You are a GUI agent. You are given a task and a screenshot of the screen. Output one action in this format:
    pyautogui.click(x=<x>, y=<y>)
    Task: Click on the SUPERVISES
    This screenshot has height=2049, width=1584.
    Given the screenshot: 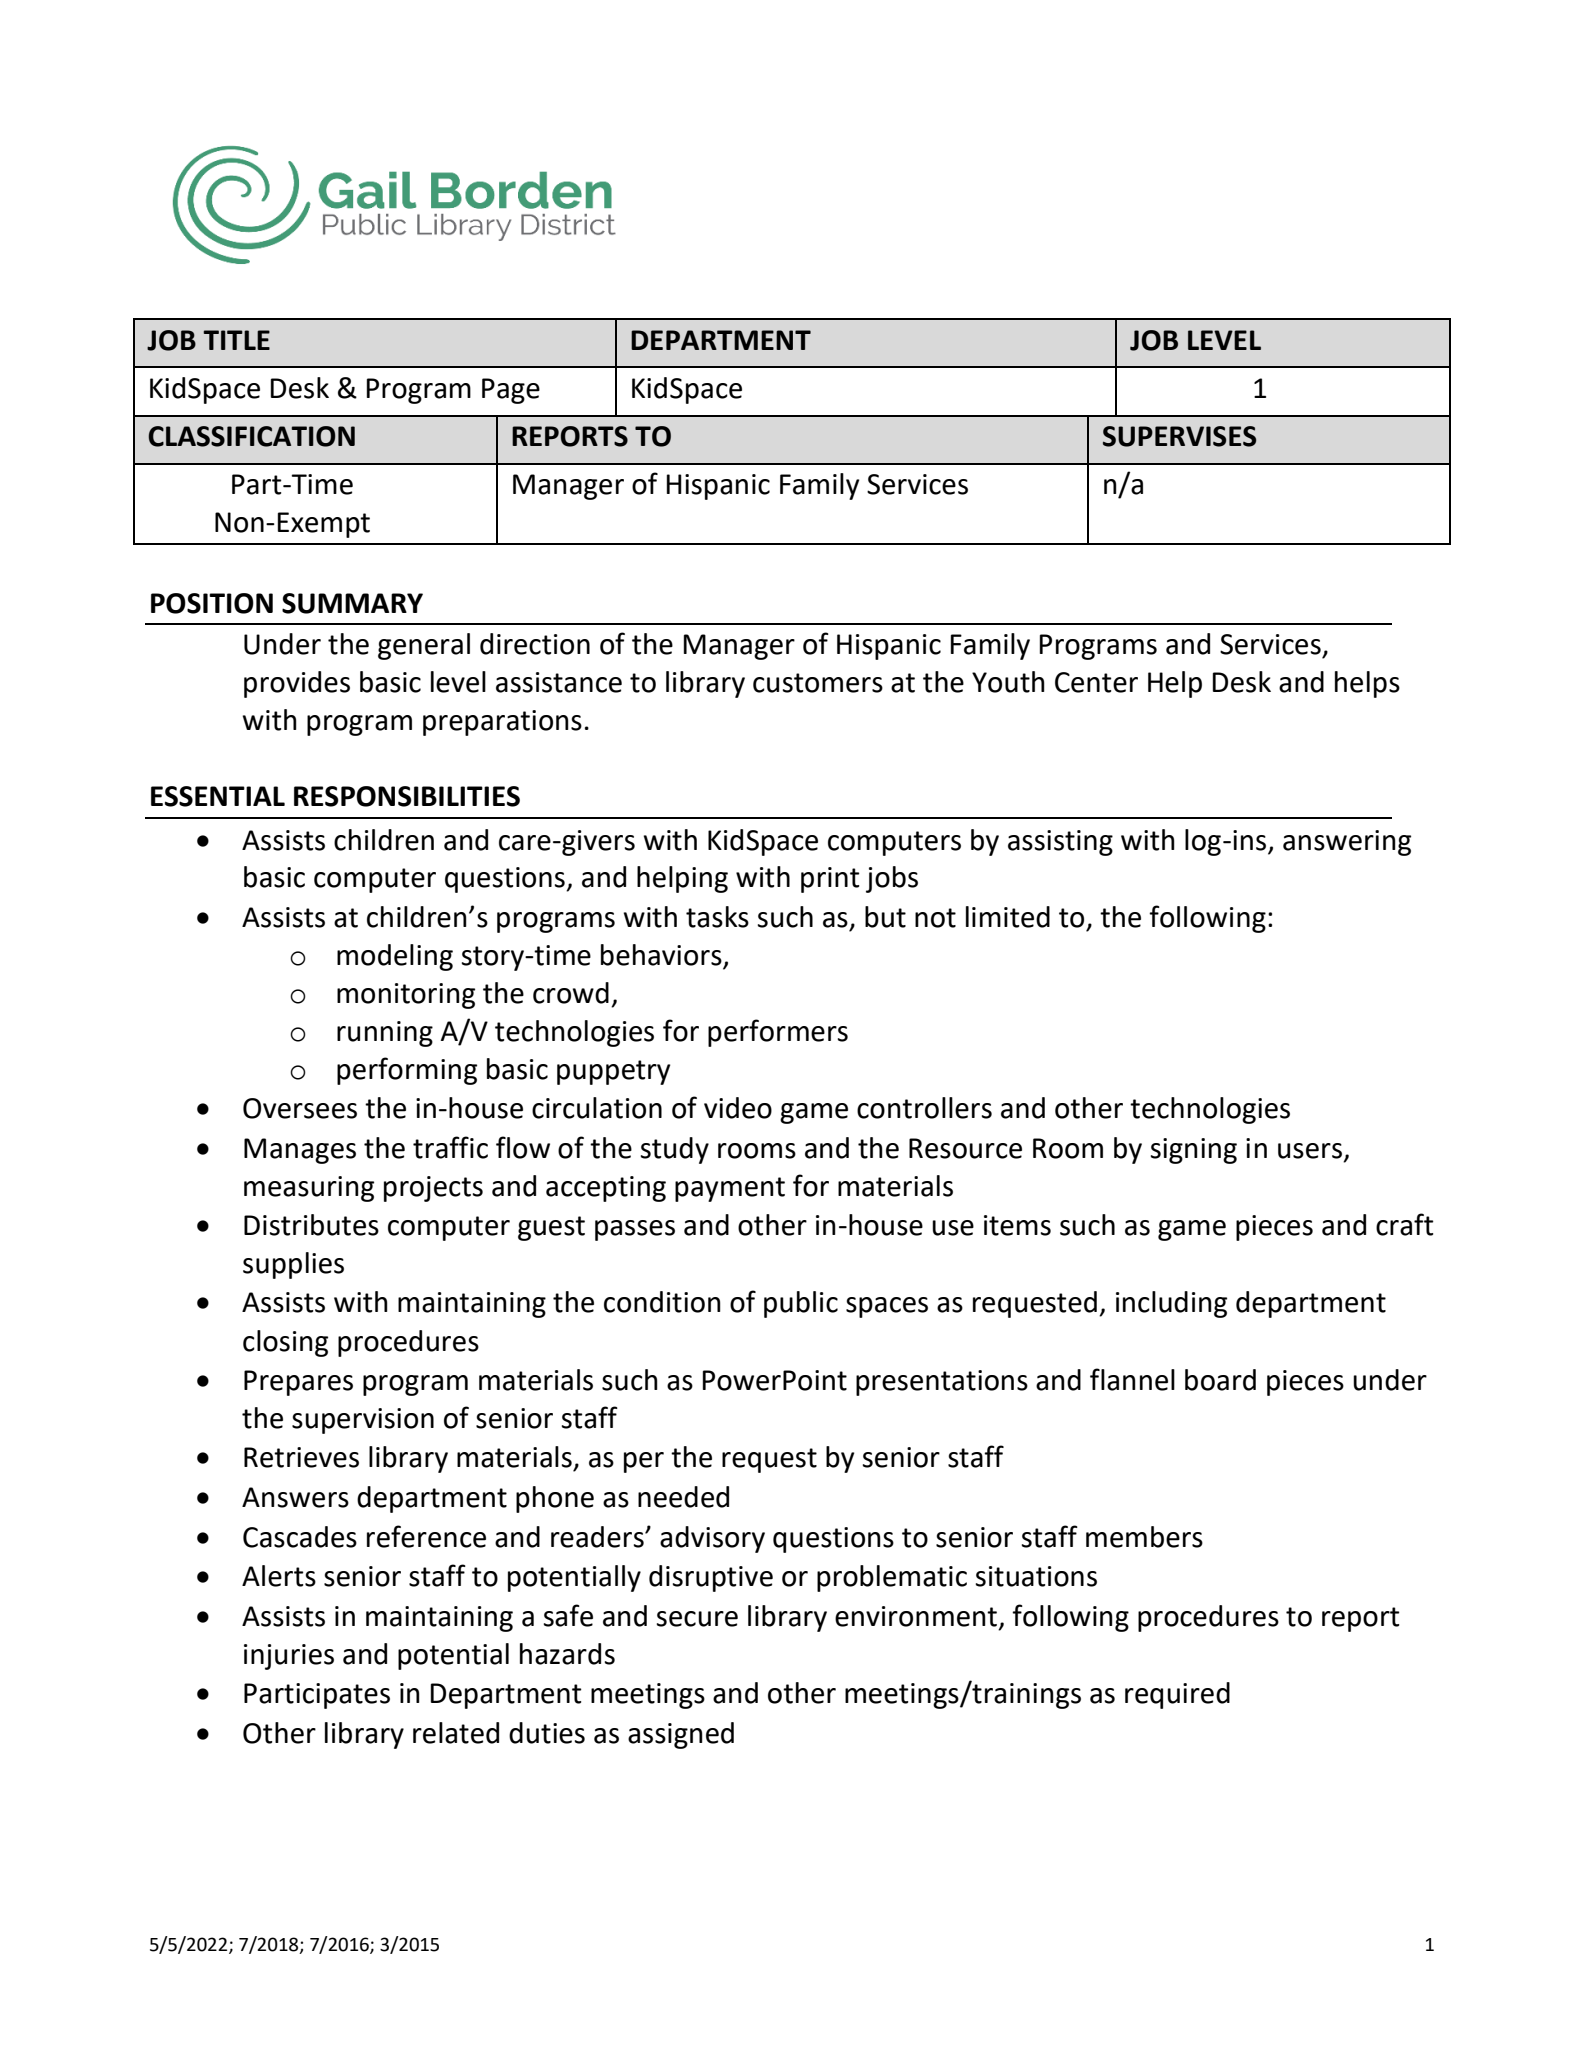 What is the action you would take?
    pyautogui.click(x=1179, y=436)
